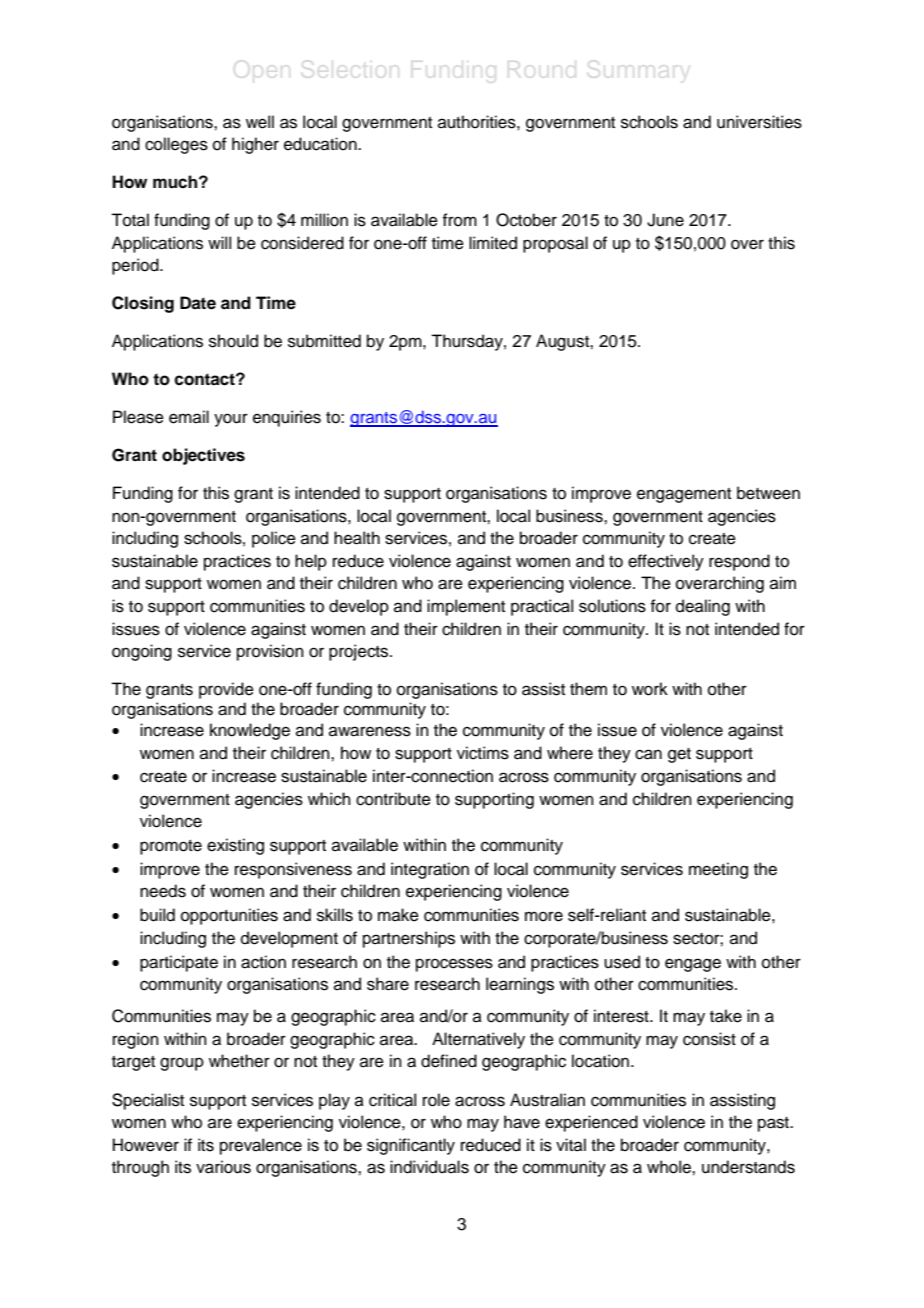 Image resolution: width=924 pixels, height=1308 pixels. I want to click on between, so click(768, 493).
